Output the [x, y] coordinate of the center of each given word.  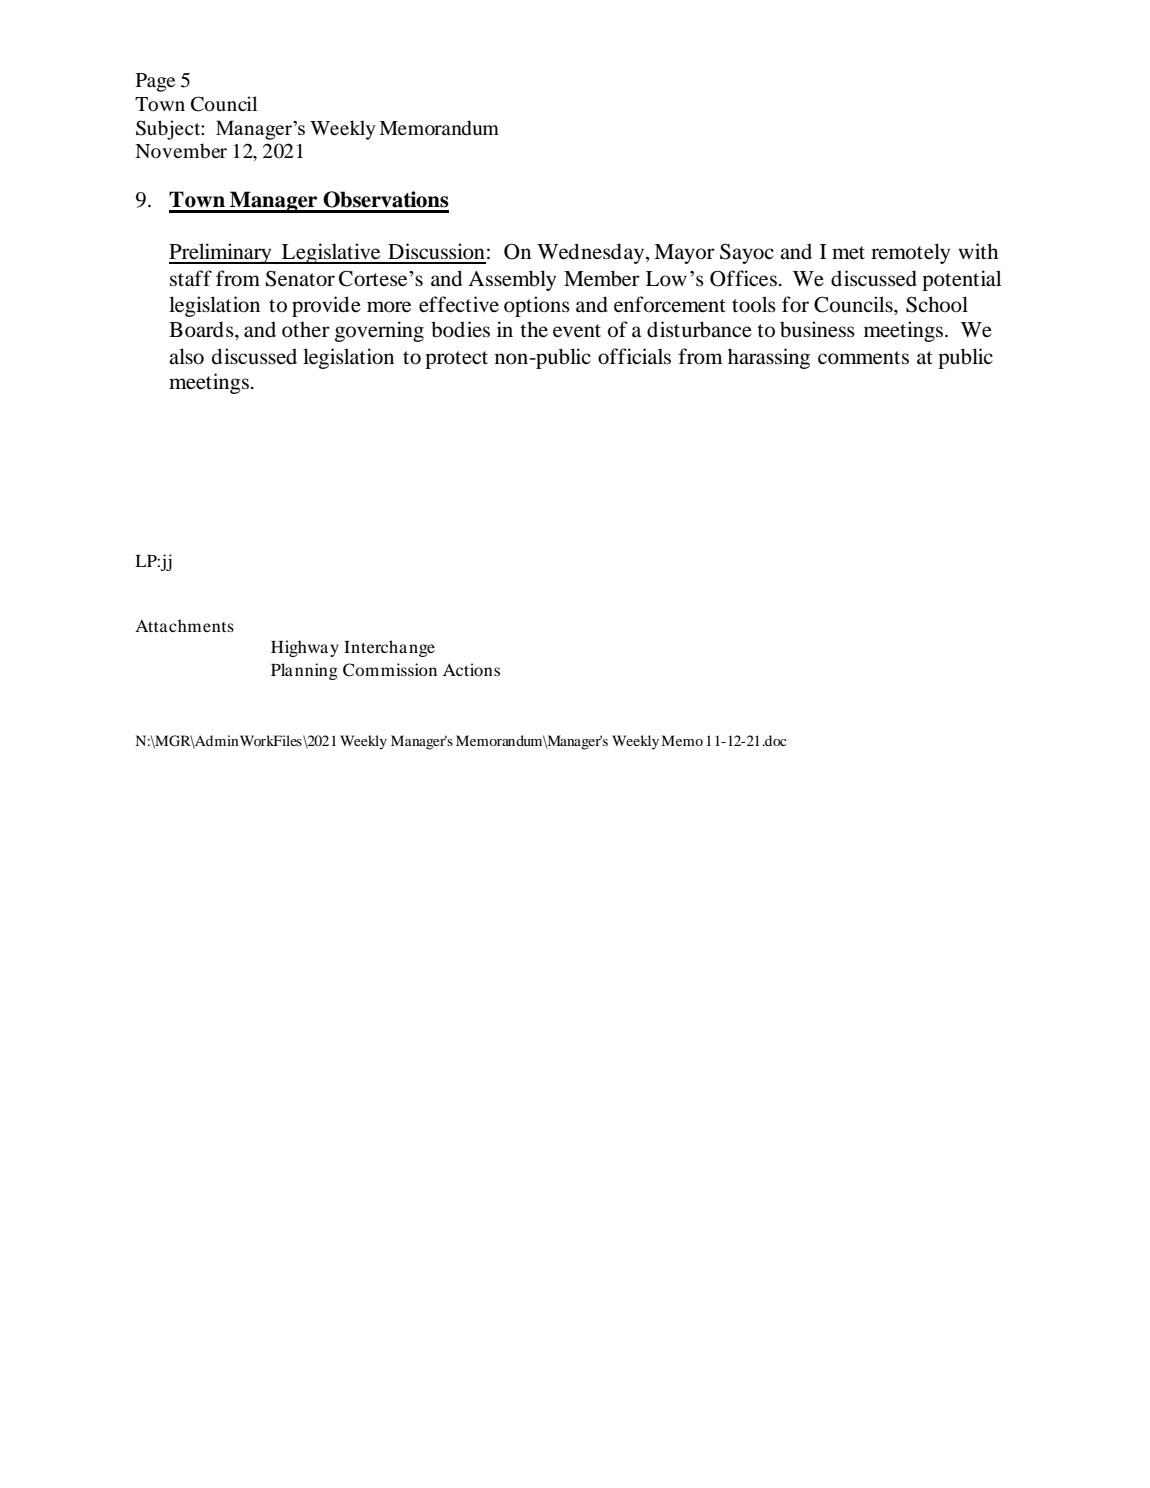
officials [634, 356]
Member [602, 278]
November [181, 151]
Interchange [389, 648]
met [848, 253]
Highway [305, 648]
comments [863, 358]
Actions [471, 669]
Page [155, 82]
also [186, 356]
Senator [300, 278]
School [937, 304]
